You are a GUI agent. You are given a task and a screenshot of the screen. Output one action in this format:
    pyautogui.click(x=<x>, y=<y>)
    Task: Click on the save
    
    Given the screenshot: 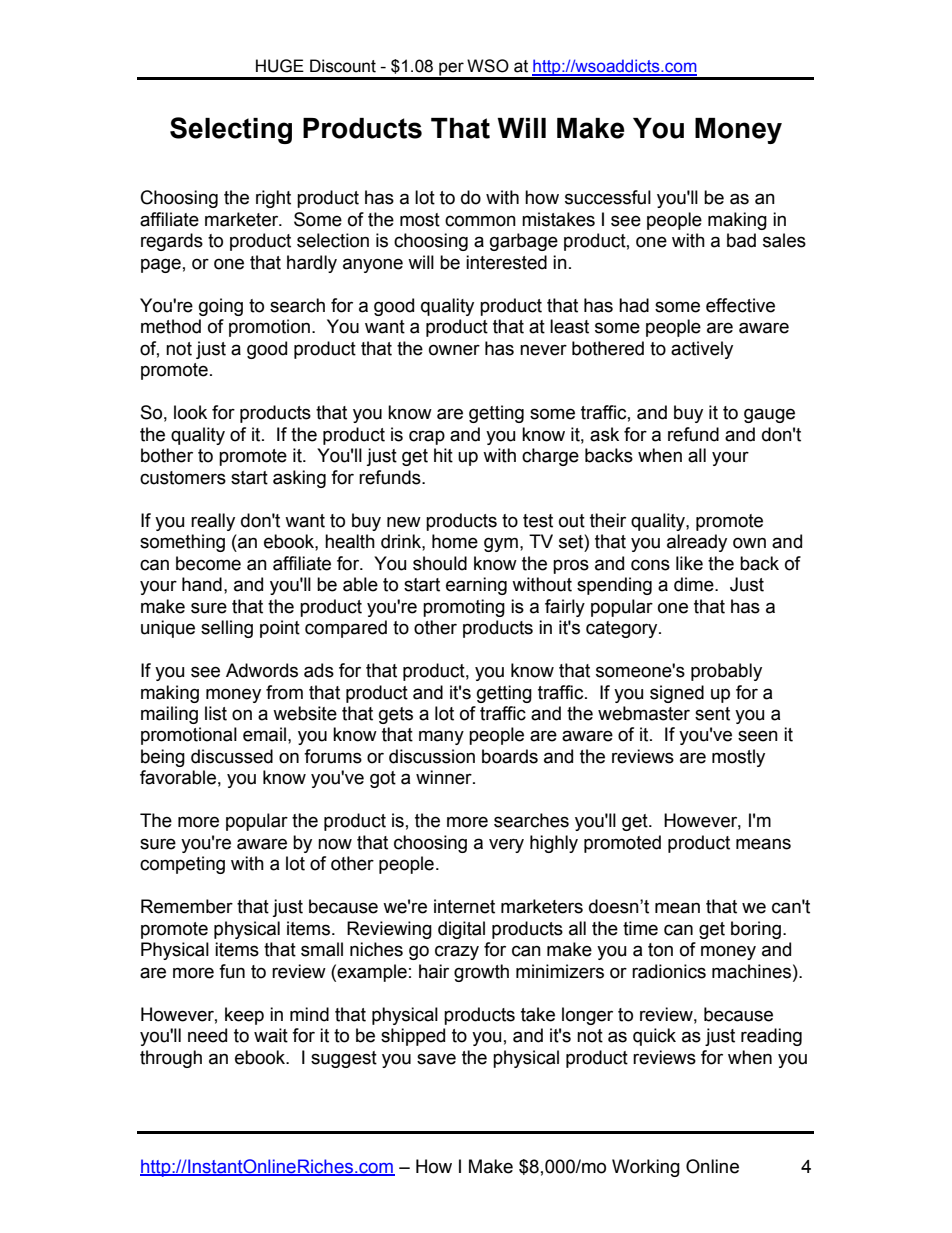 What is the action you would take?
    pyautogui.click(x=436, y=1059)
